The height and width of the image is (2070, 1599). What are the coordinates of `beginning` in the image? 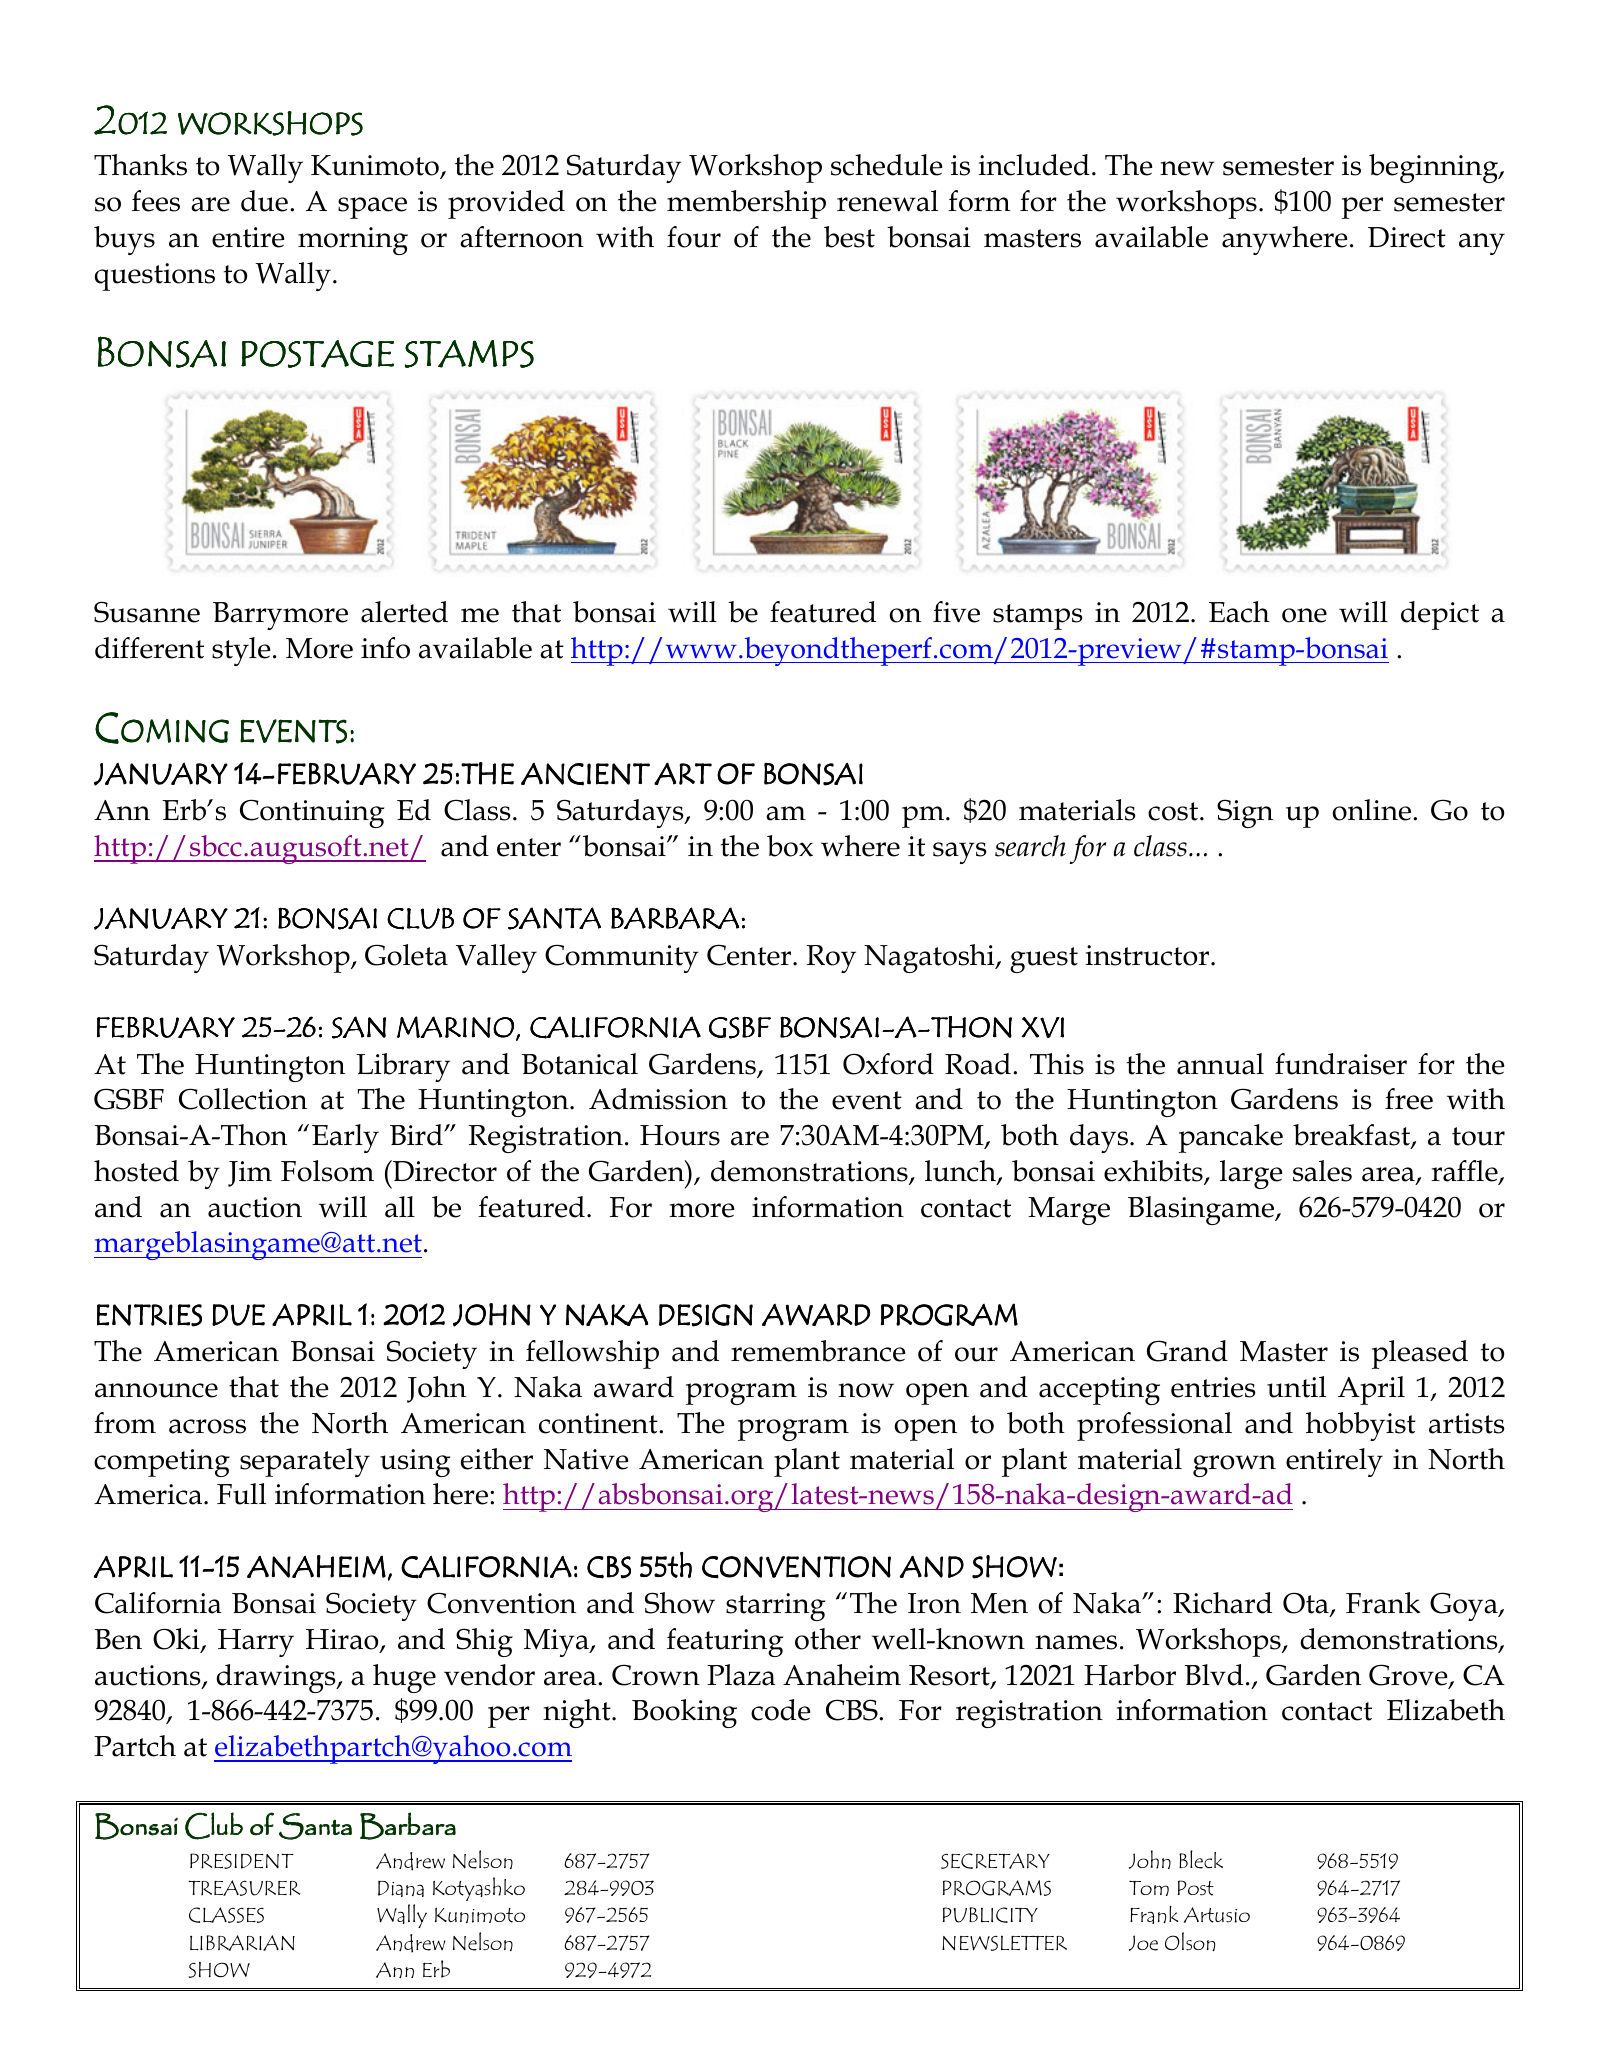 It's located at (1434, 168).
